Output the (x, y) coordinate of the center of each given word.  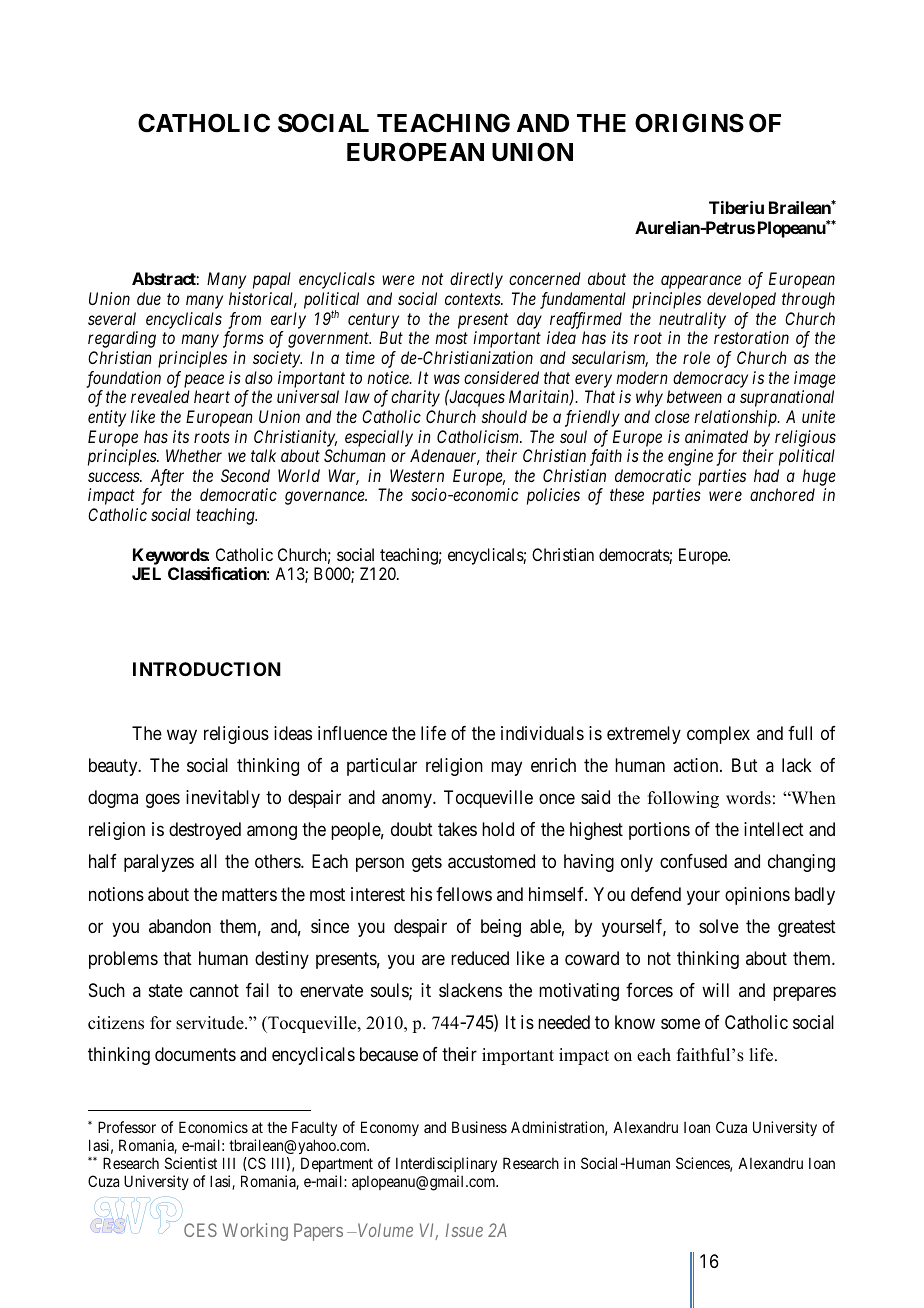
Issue (464, 1230)
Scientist (191, 1163)
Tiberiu (736, 207)
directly (476, 280)
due (149, 298)
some (680, 1024)
